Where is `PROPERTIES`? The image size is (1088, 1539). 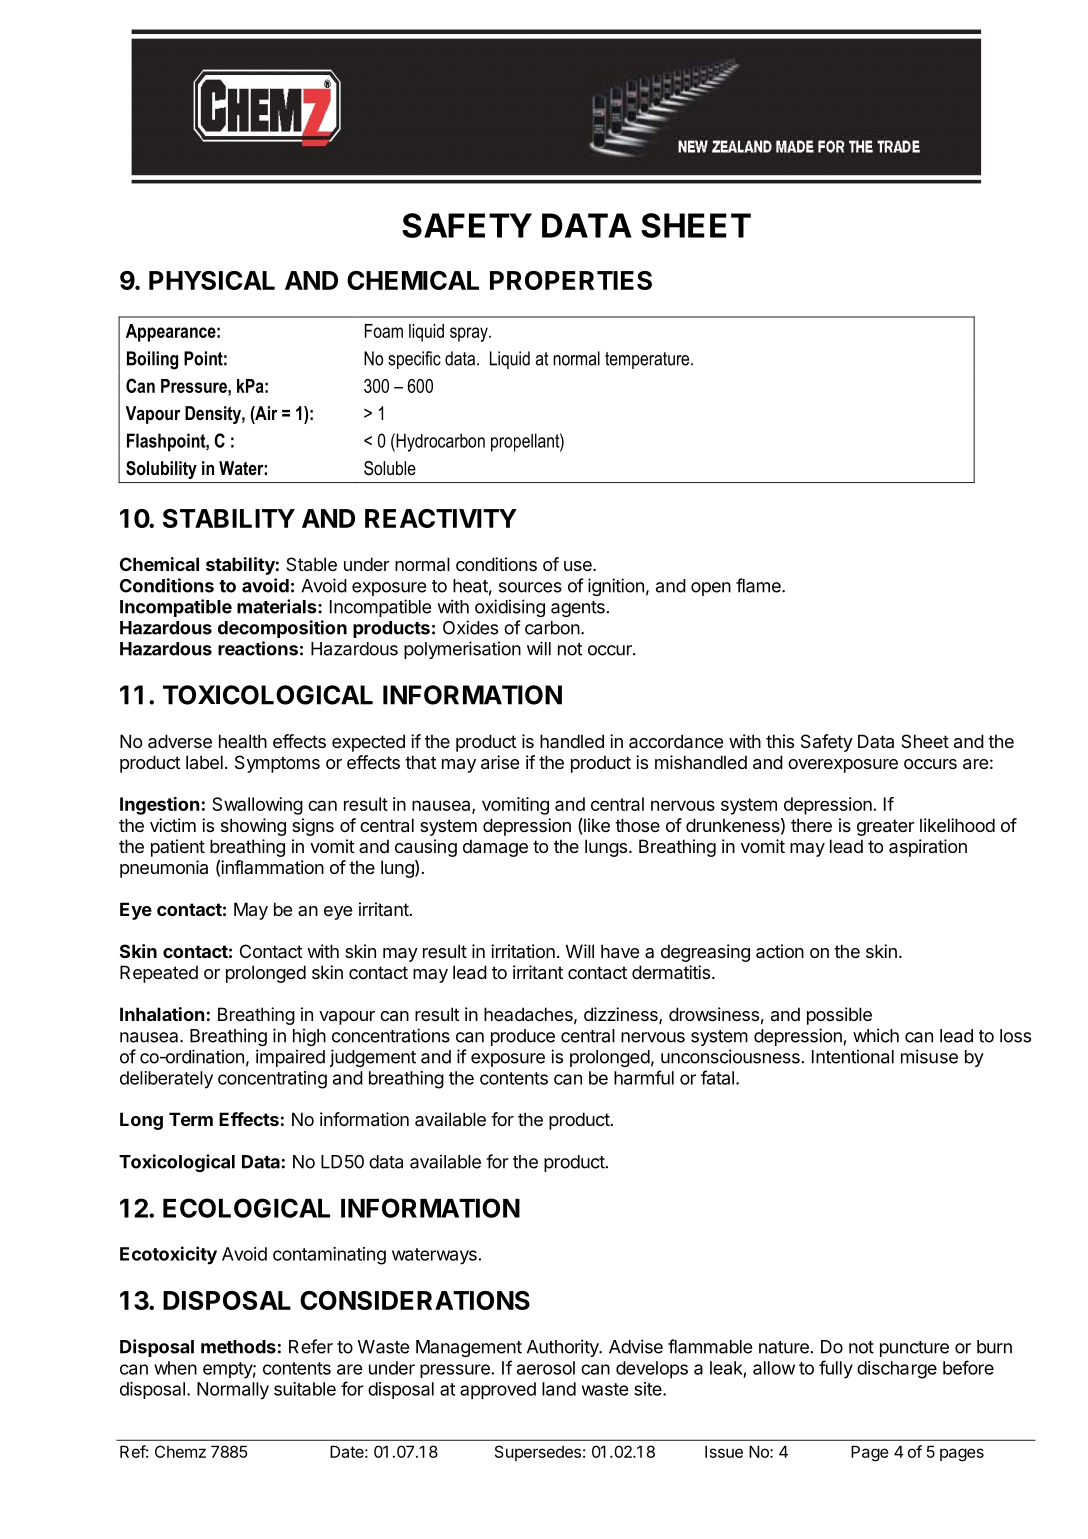 PROPERTIES is located at coordinates (571, 280).
